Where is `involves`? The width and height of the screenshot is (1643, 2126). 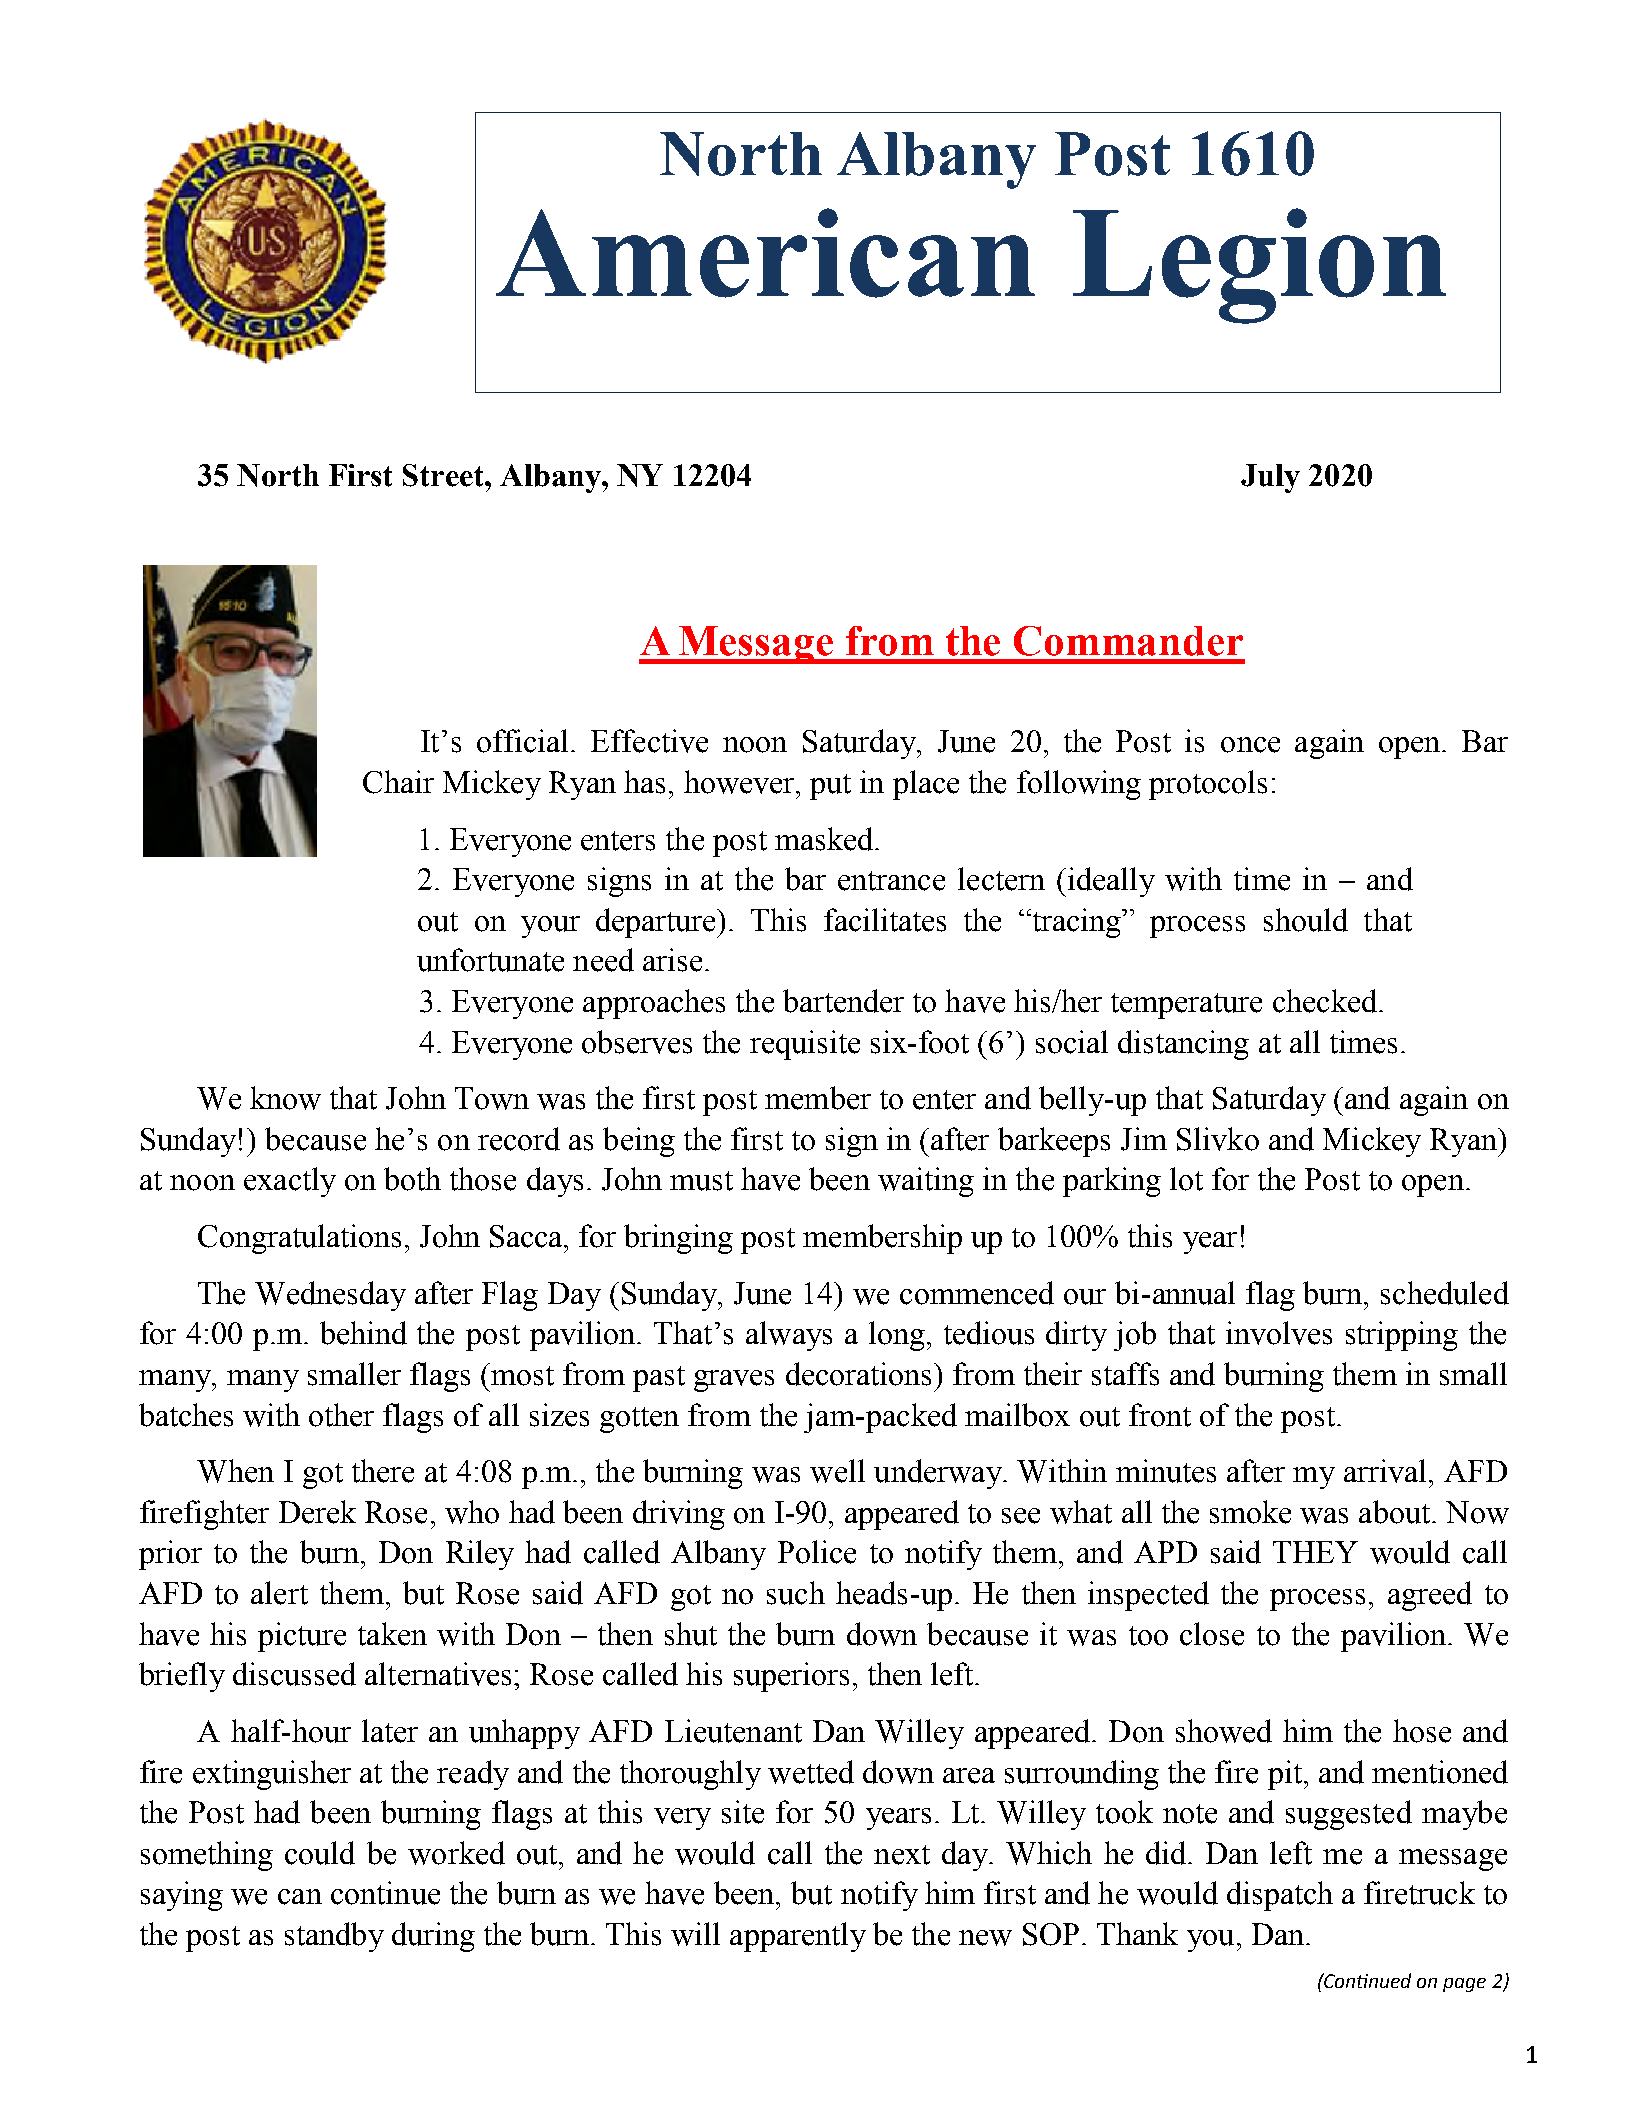 involves is located at coordinates (1279, 1333).
